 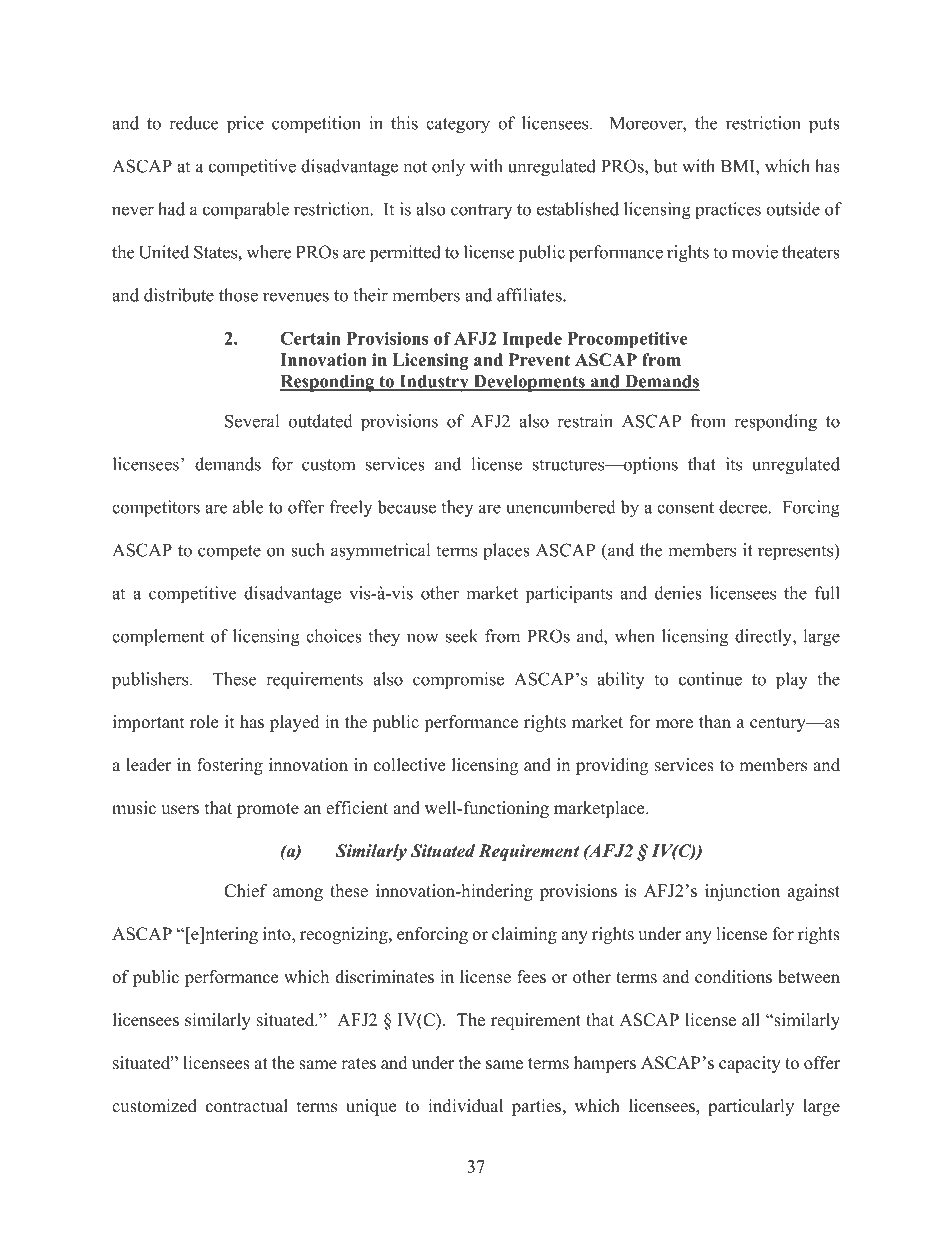 I want to click on reduce, so click(x=193, y=123).
